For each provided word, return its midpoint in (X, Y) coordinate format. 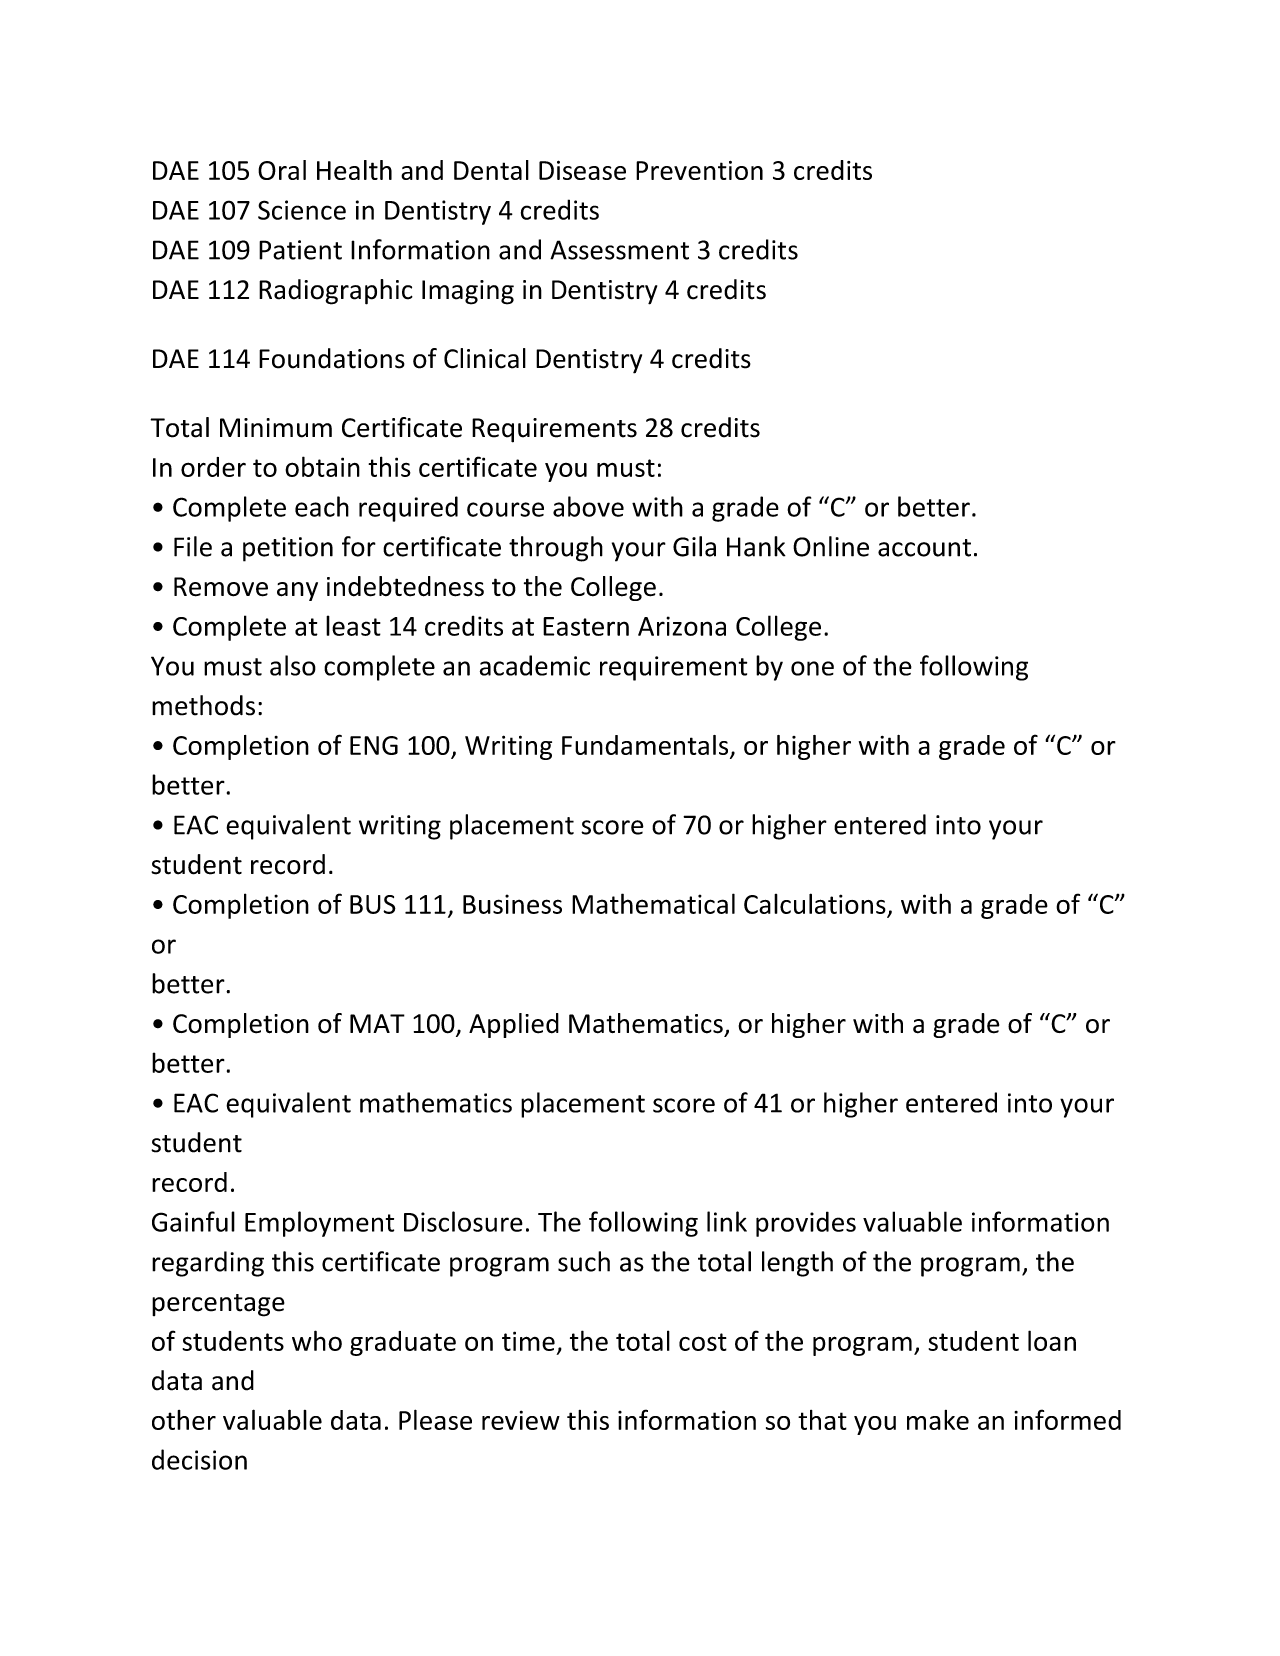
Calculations (815, 903)
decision (199, 1459)
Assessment (619, 250)
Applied (514, 1025)
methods (203, 705)
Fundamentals (646, 746)
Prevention (699, 170)
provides (806, 1224)
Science (302, 210)
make (938, 1420)
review (521, 1420)
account (924, 548)
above (588, 506)
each (322, 506)
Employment (319, 1224)
